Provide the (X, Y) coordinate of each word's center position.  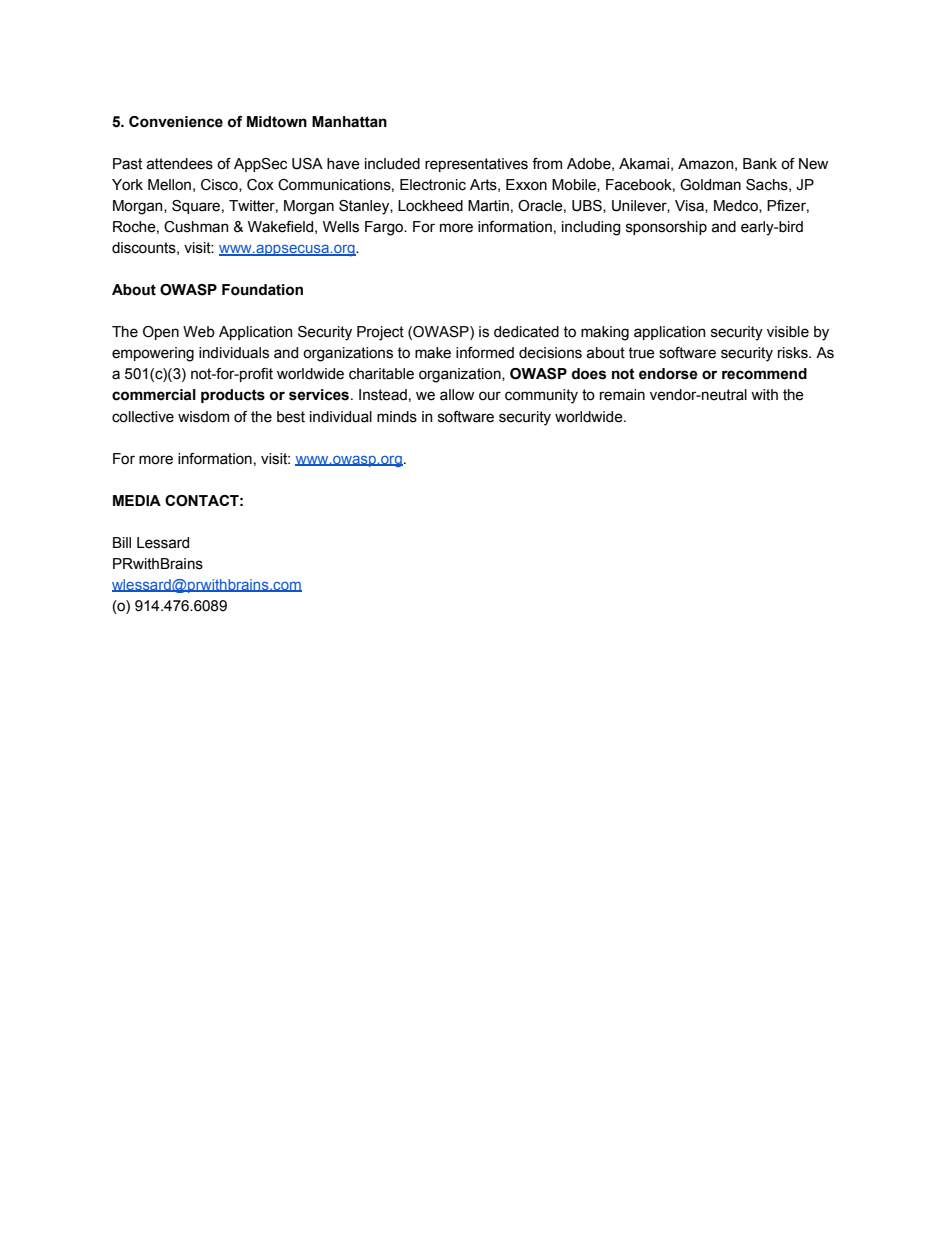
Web (199, 332)
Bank (760, 164)
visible (788, 332)
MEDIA (137, 500)
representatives (476, 165)
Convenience (176, 122)
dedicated (526, 332)
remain (622, 395)
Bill (122, 542)
